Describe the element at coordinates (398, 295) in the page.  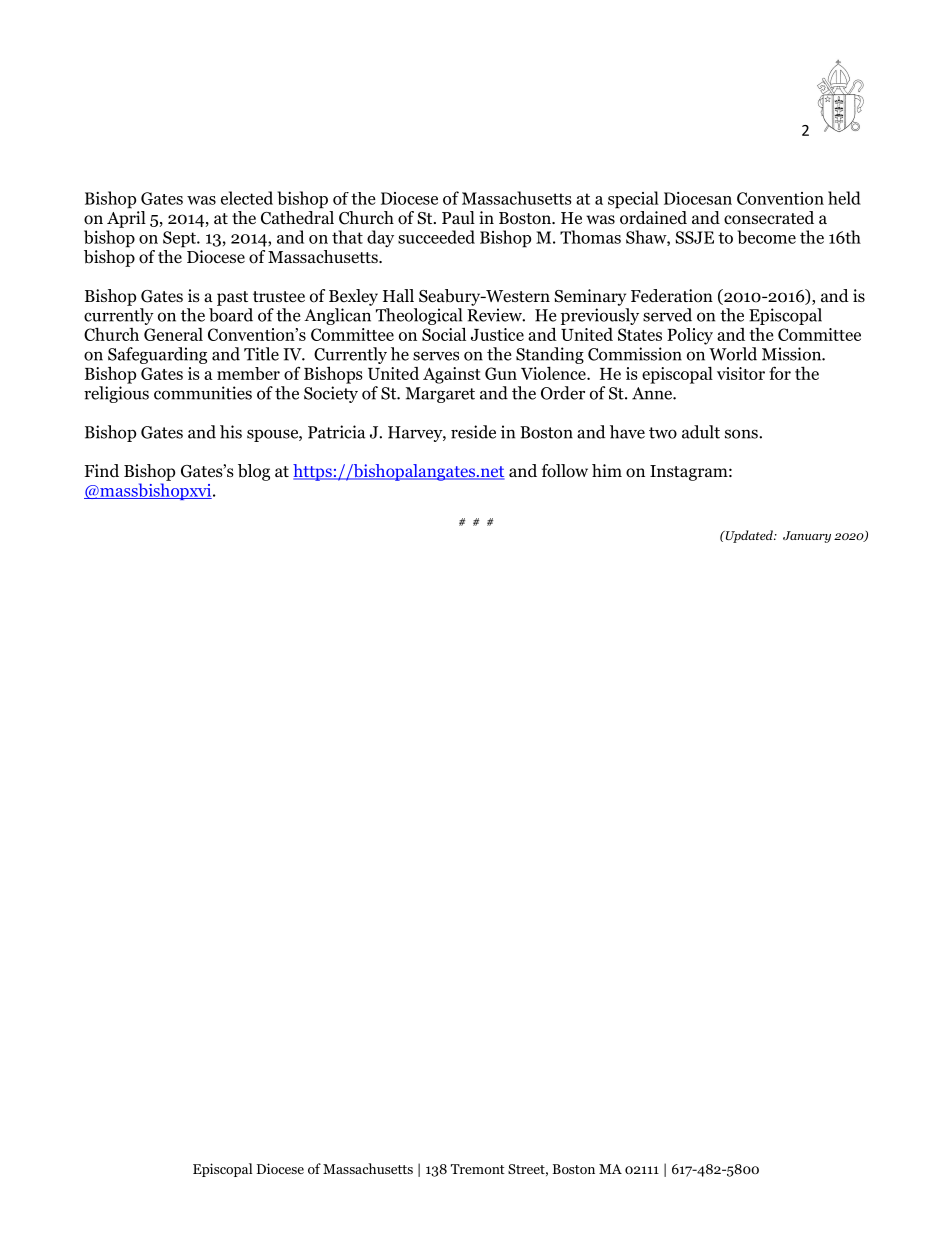
I see `Hall` at that location.
